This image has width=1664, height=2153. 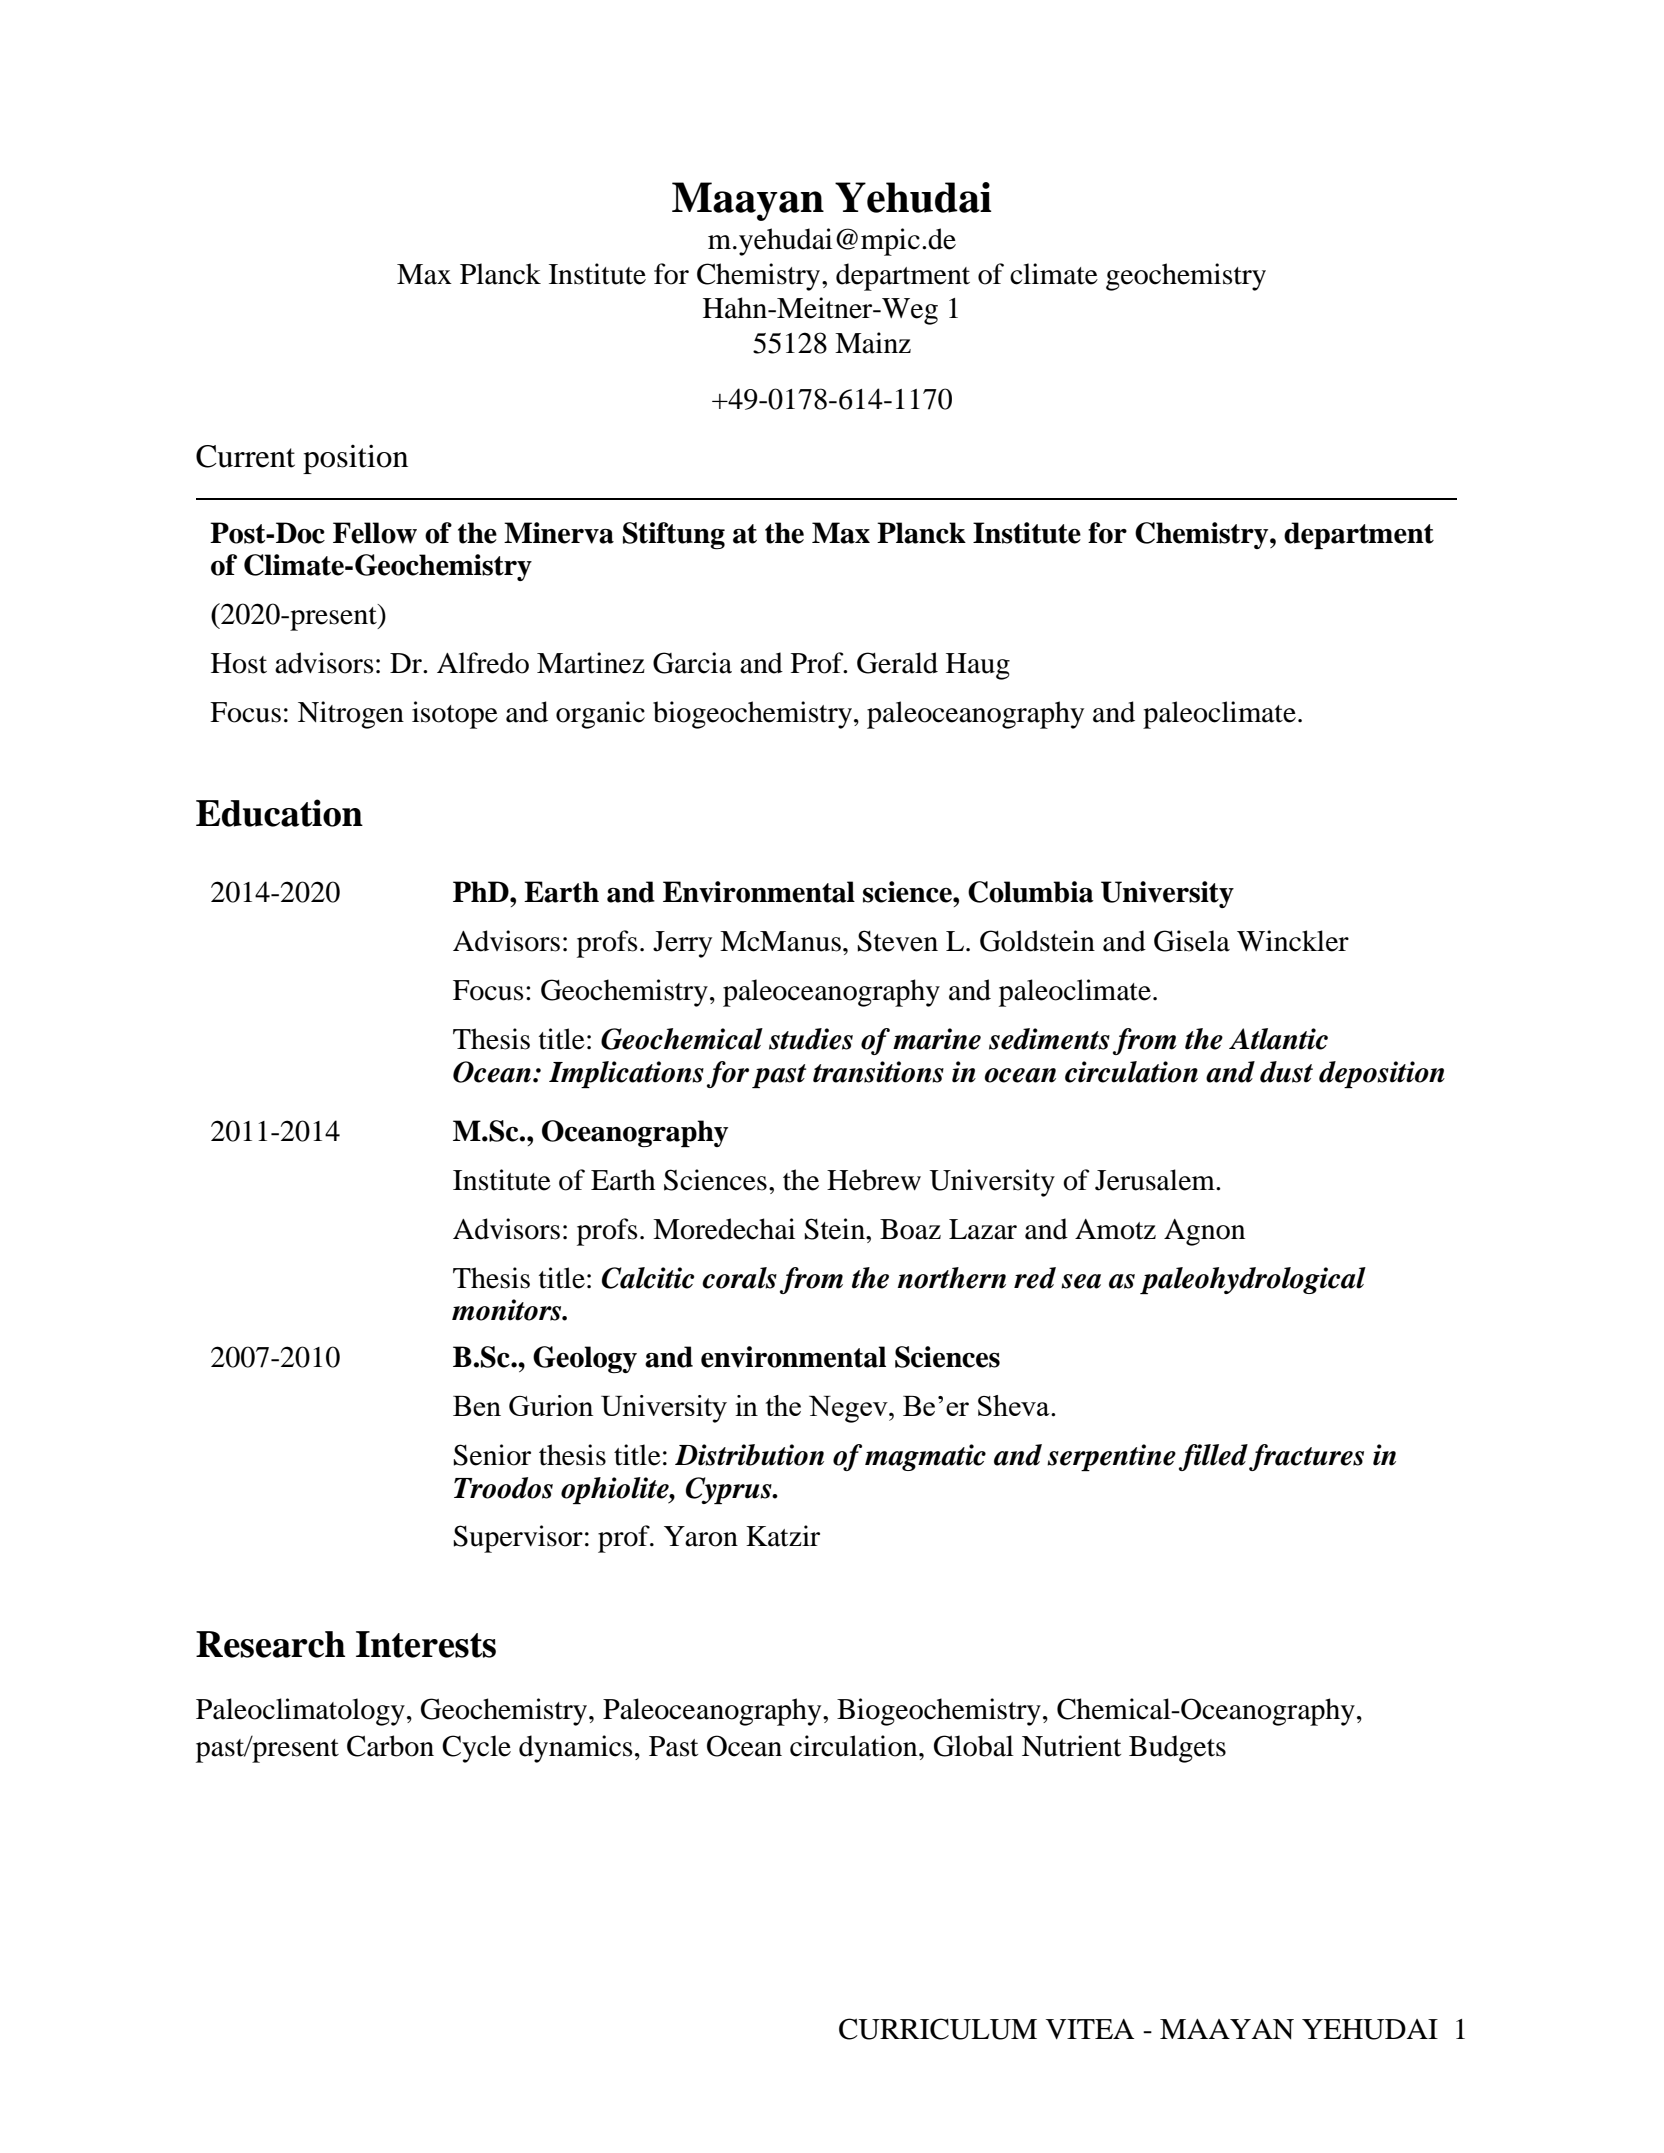 What do you see at coordinates (897, 663) in the image?
I see `Gerald` at bounding box center [897, 663].
